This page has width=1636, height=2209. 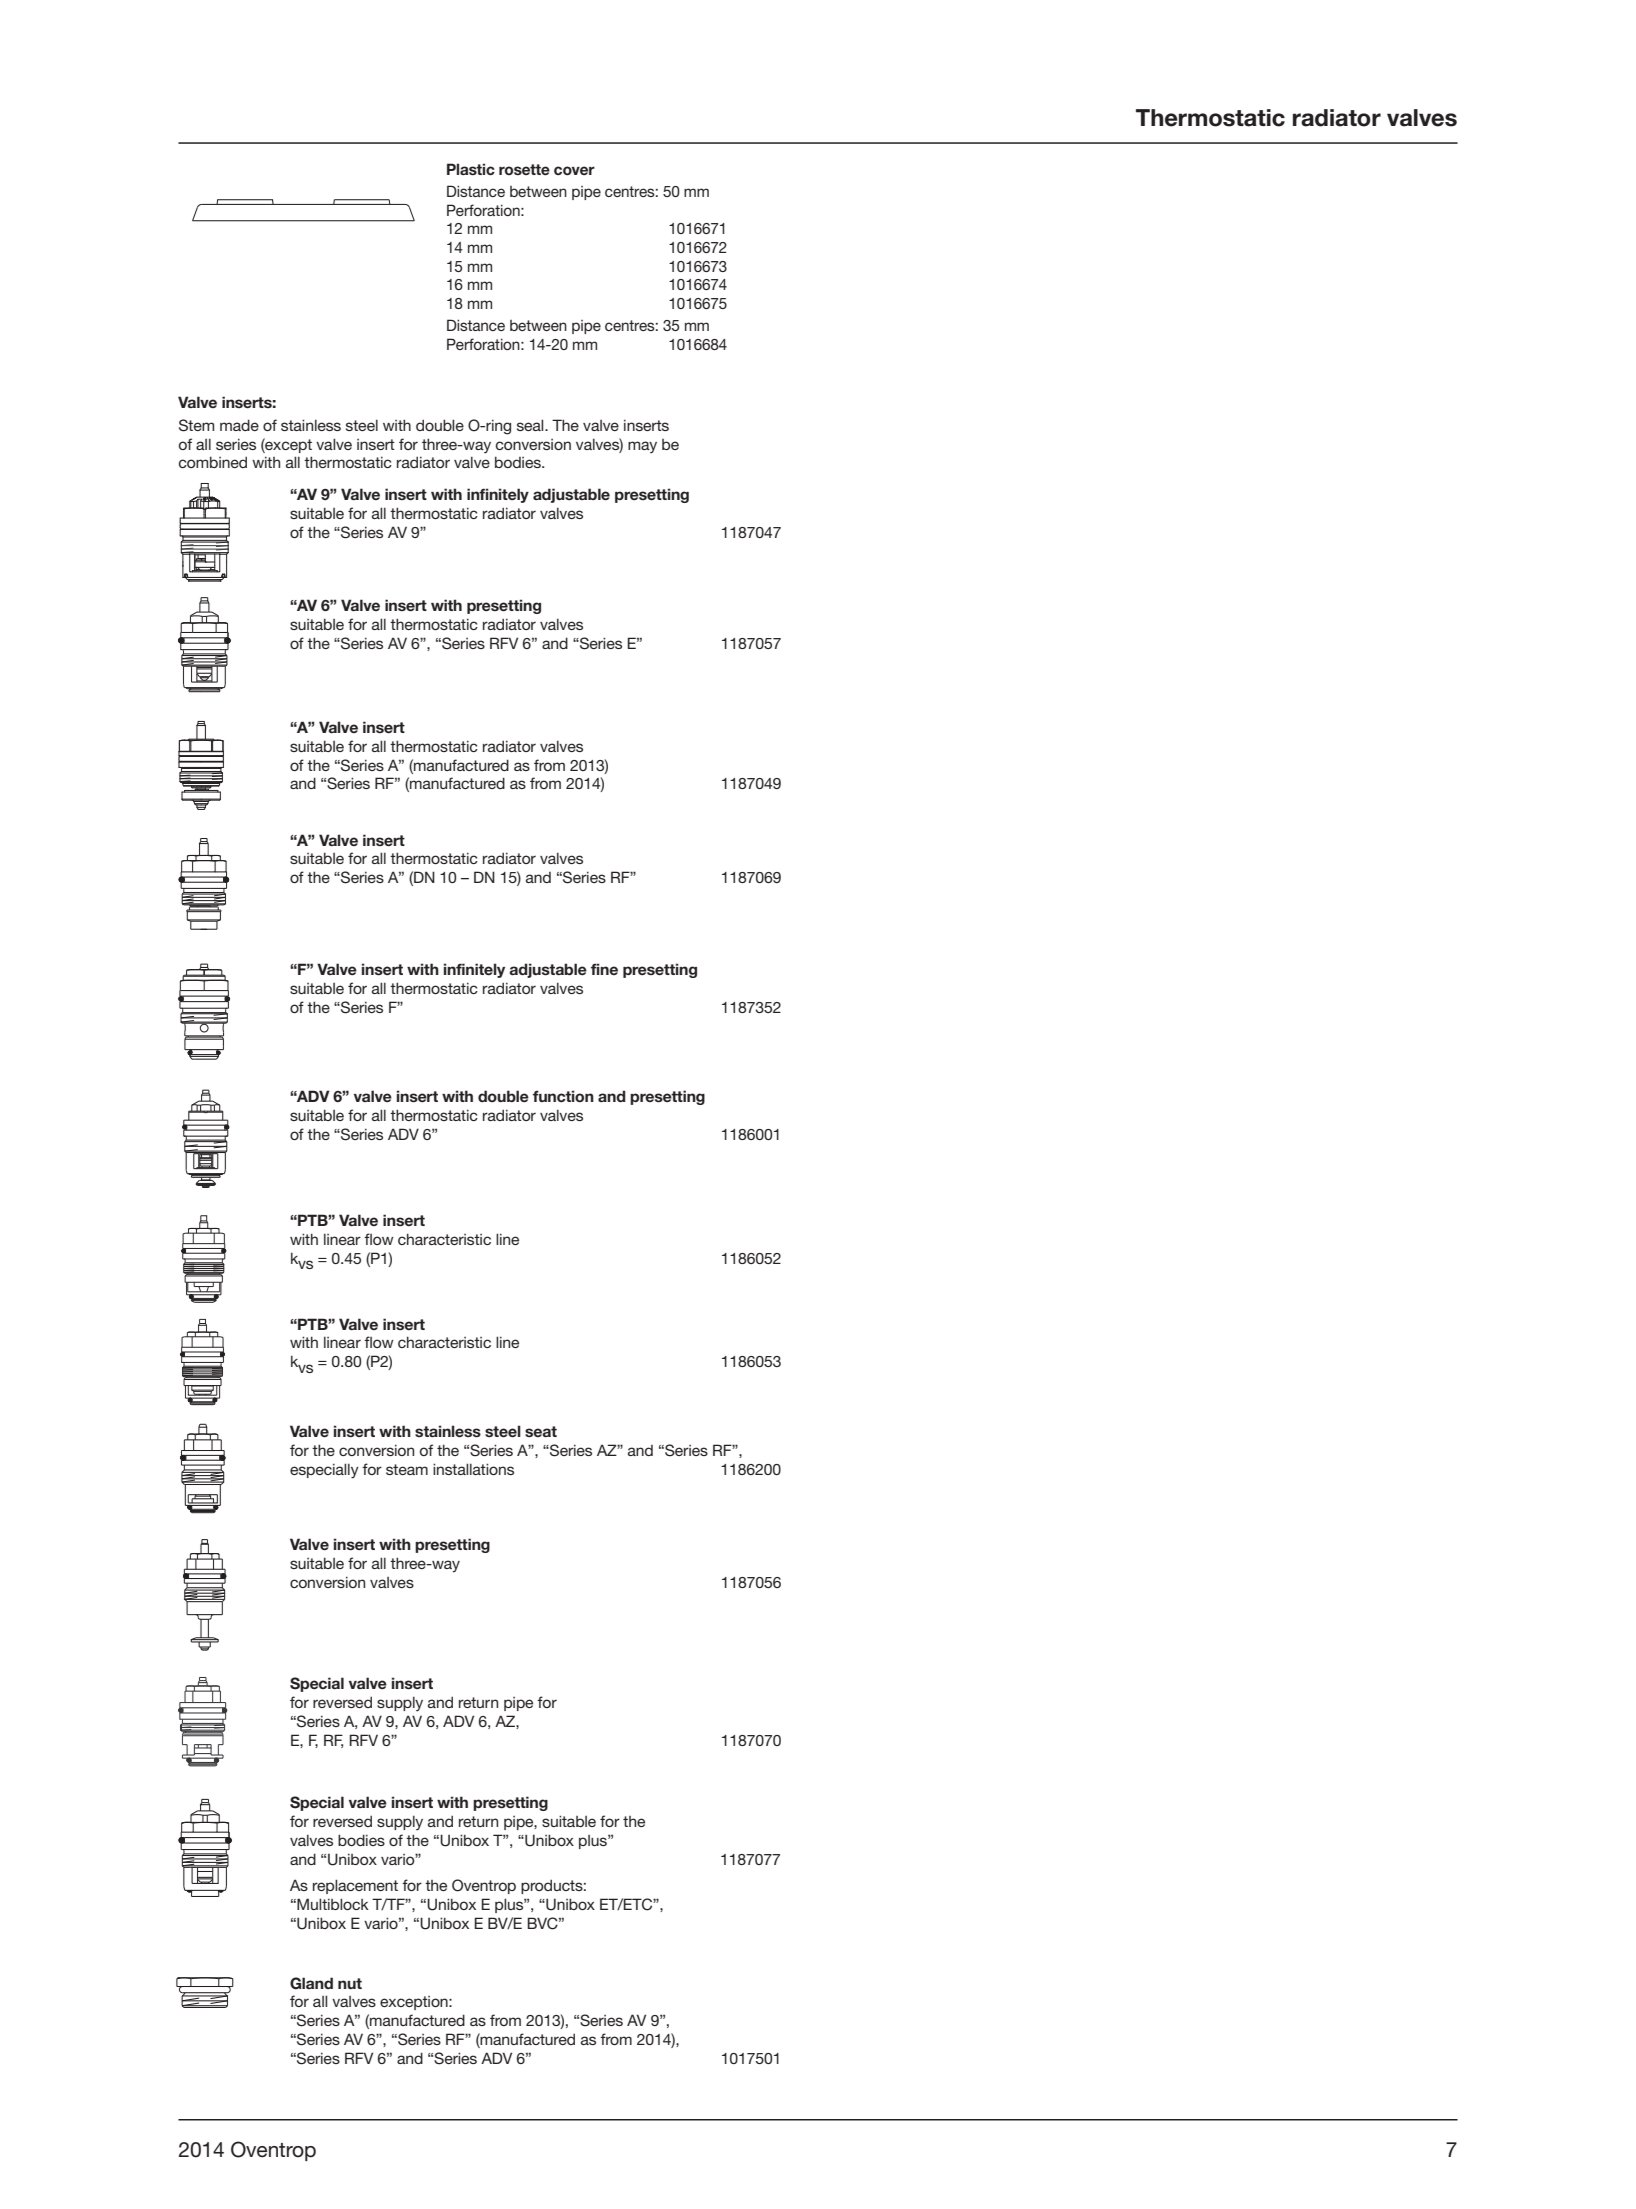 What do you see at coordinates (471, 169) in the page?
I see `Plastic` at bounding box center [471, 169].
